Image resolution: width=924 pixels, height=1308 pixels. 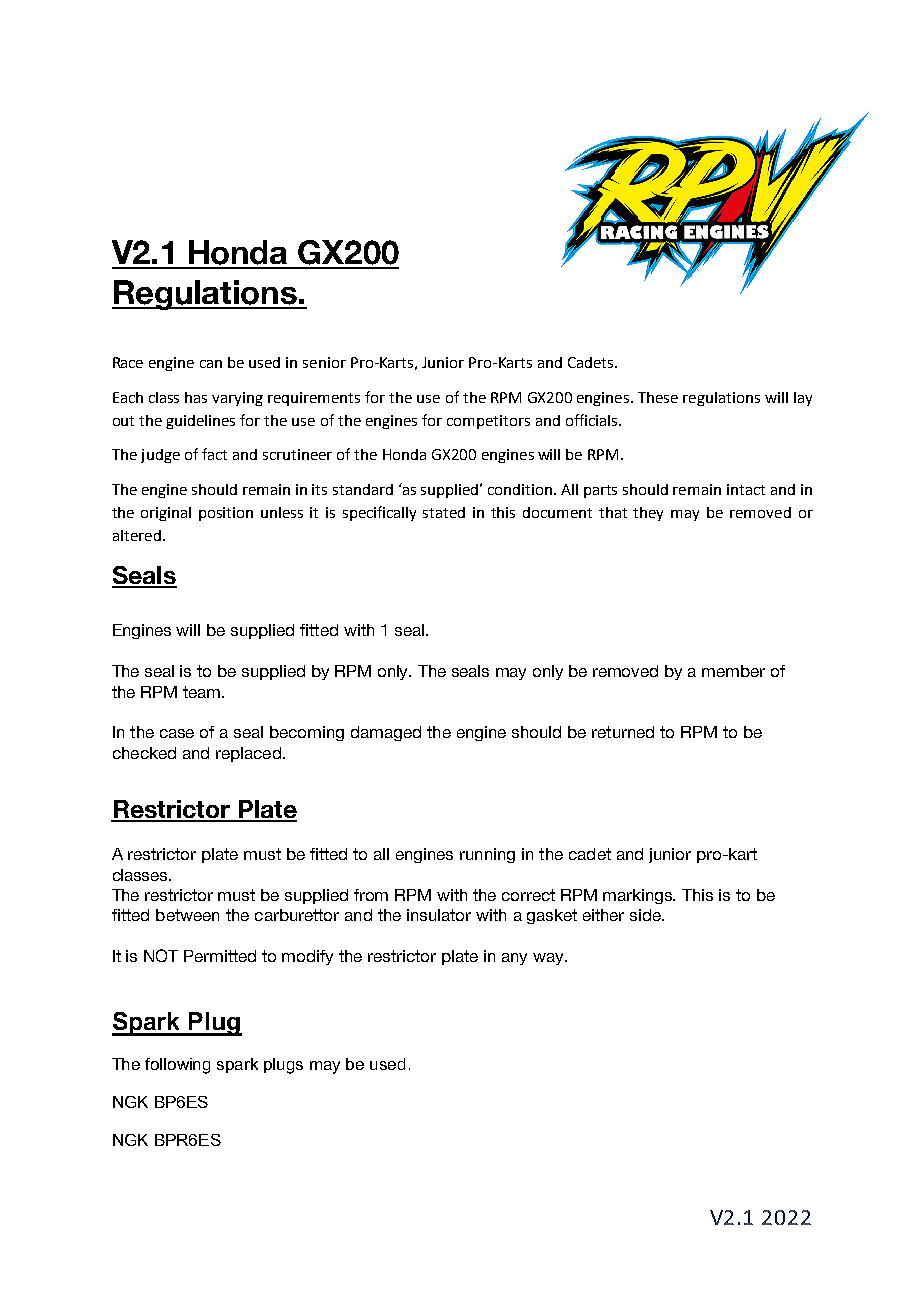 I want to click on member, so click(x=733, y=671).
